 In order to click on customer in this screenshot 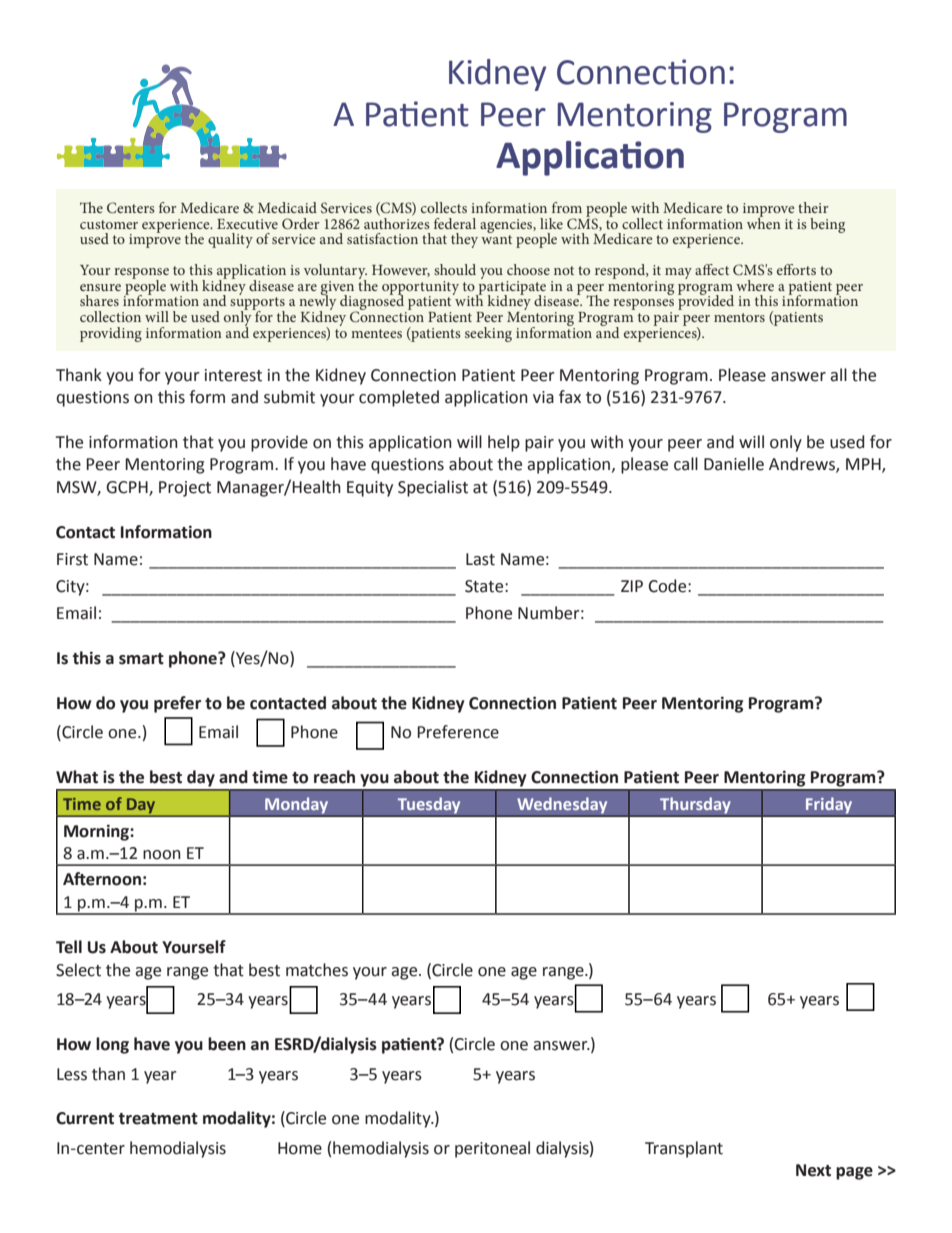, I will do `click(109, 224)`.
